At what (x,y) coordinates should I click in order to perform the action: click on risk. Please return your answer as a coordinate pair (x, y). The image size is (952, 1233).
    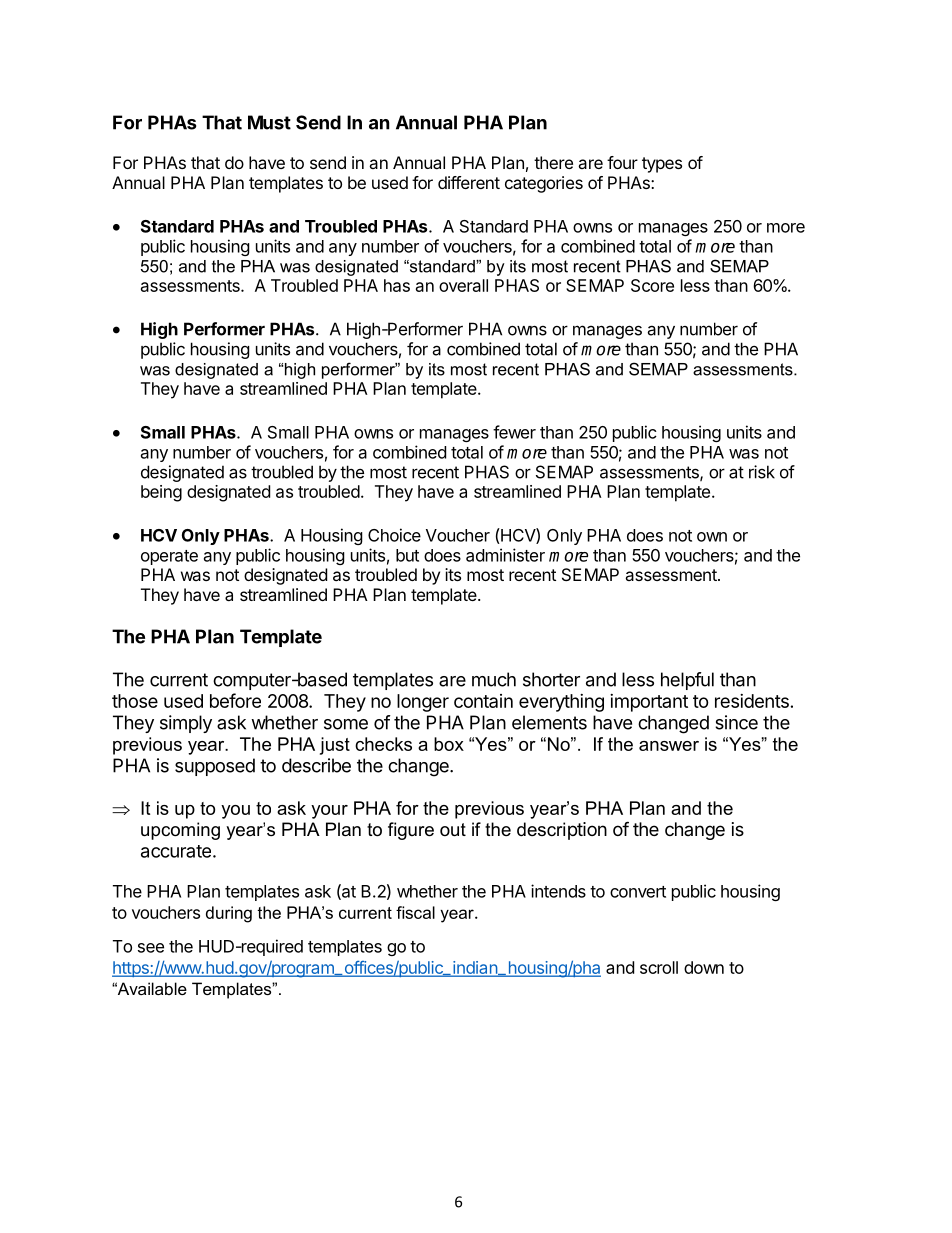
    Looking at the image, I should click on (762, 472).
